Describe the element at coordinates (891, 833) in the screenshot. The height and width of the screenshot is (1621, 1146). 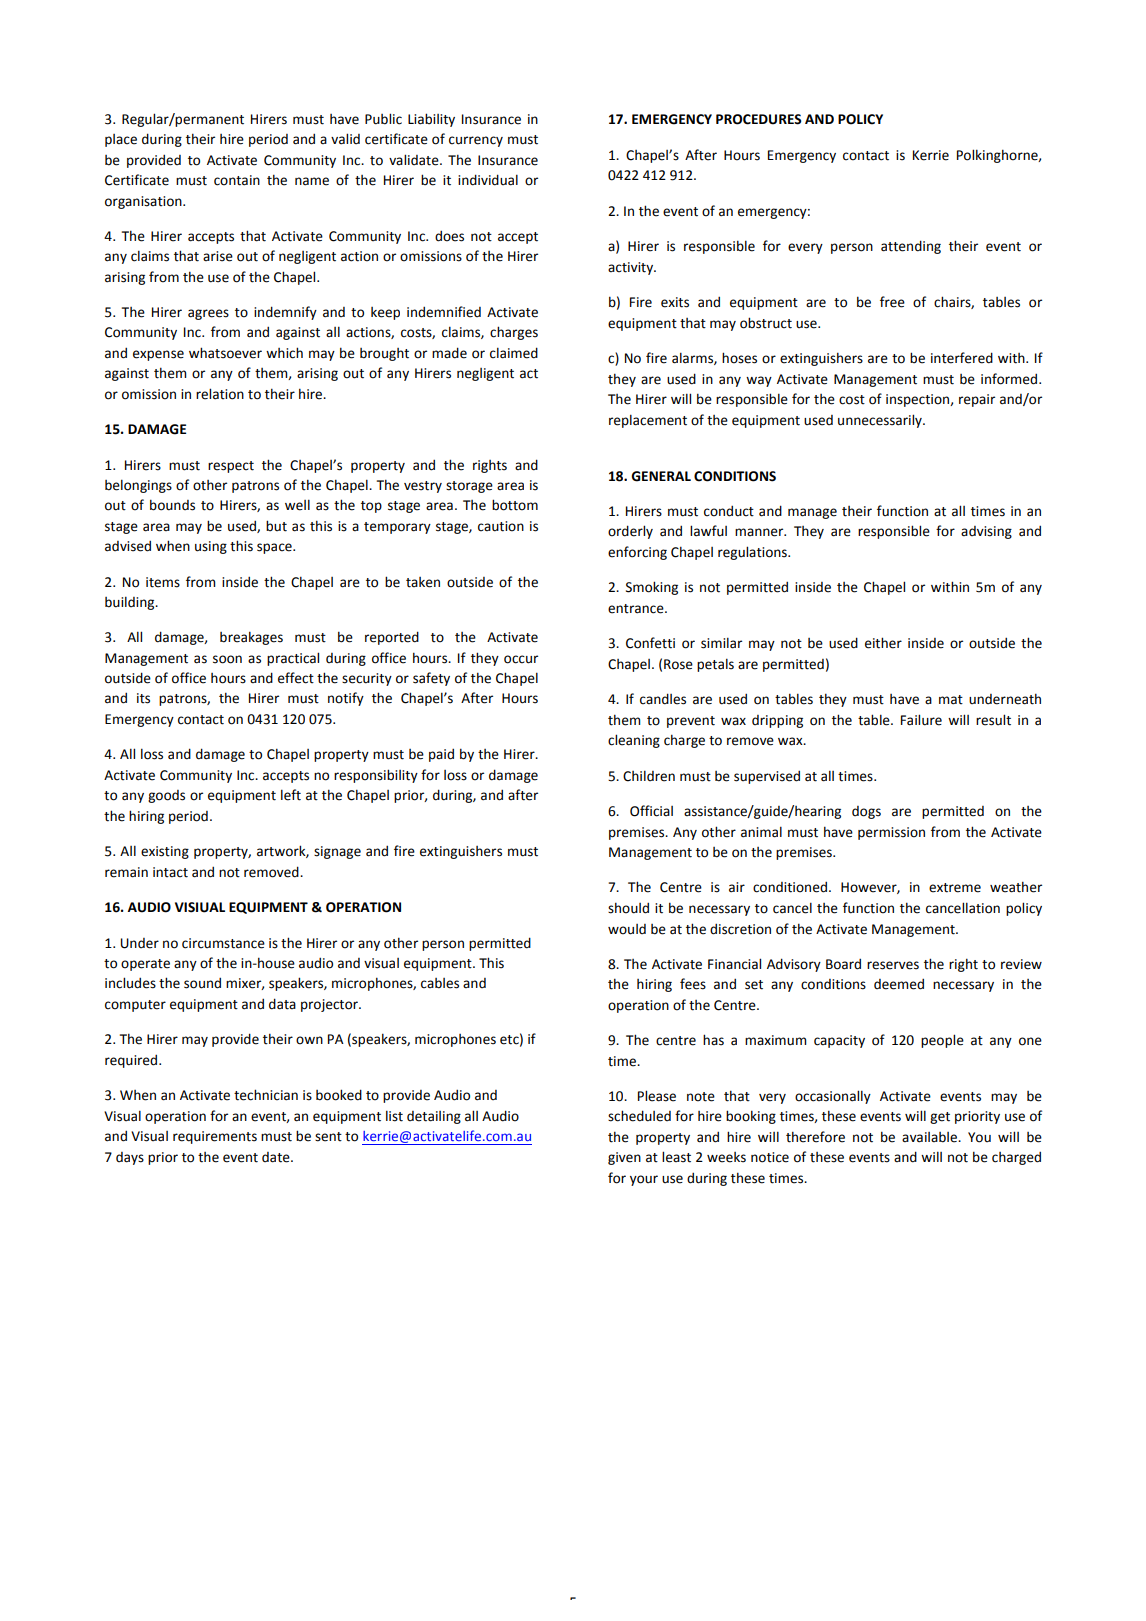
I see `permission` at that location.
